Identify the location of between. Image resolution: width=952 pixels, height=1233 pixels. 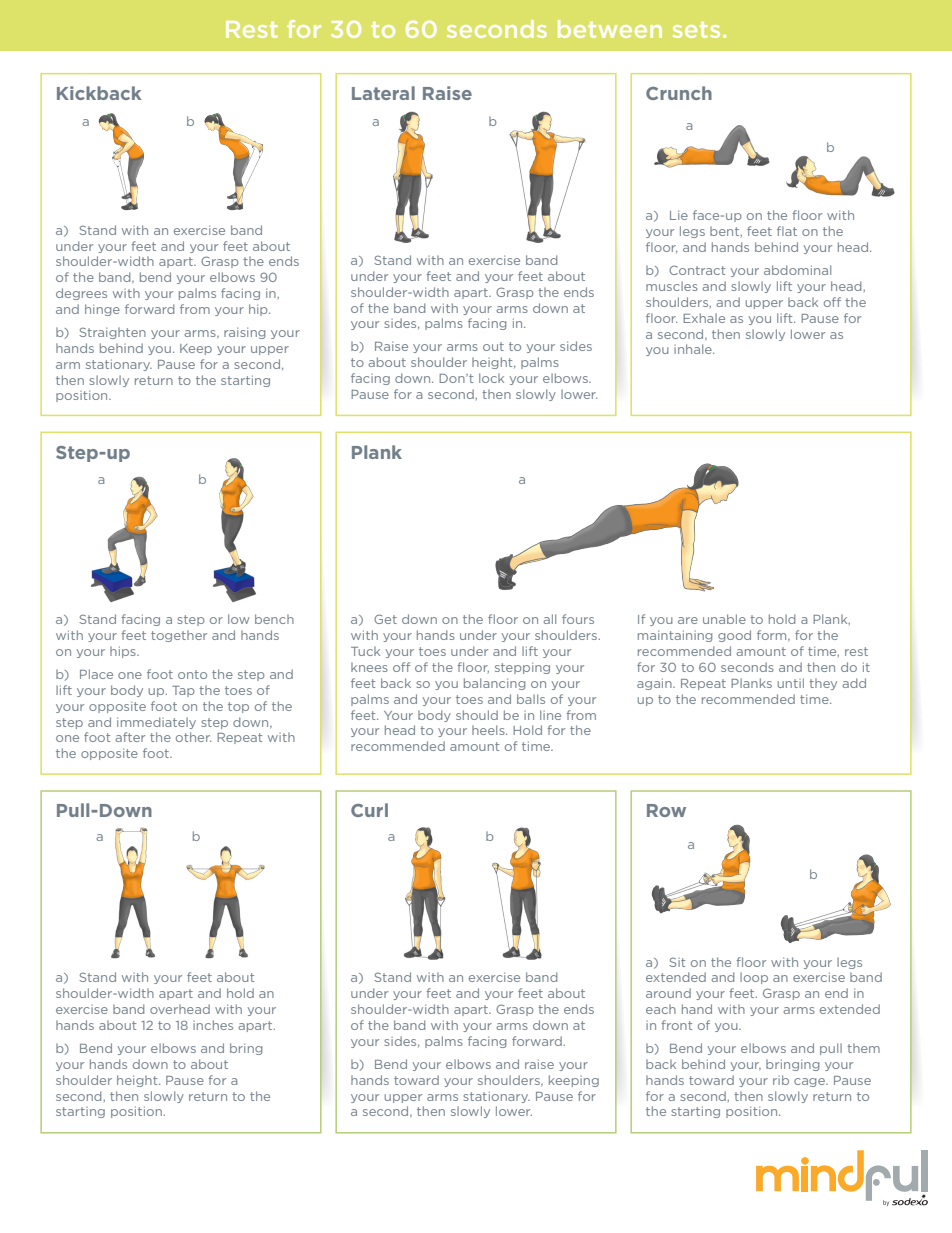
(610, 29).
